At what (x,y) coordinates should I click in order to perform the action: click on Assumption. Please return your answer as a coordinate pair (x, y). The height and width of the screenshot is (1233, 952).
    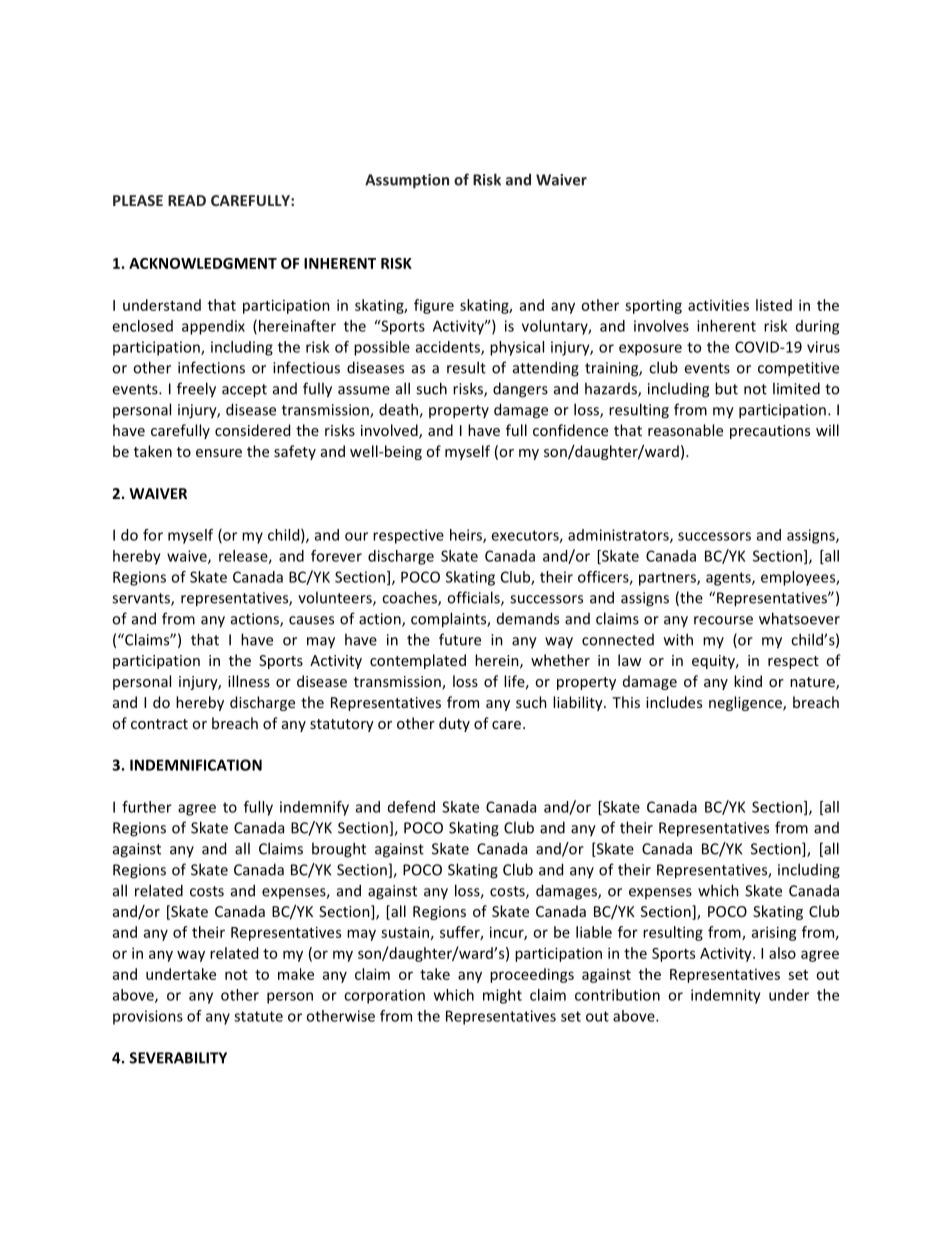
    Looking at the image, I should click on (407, 181).
